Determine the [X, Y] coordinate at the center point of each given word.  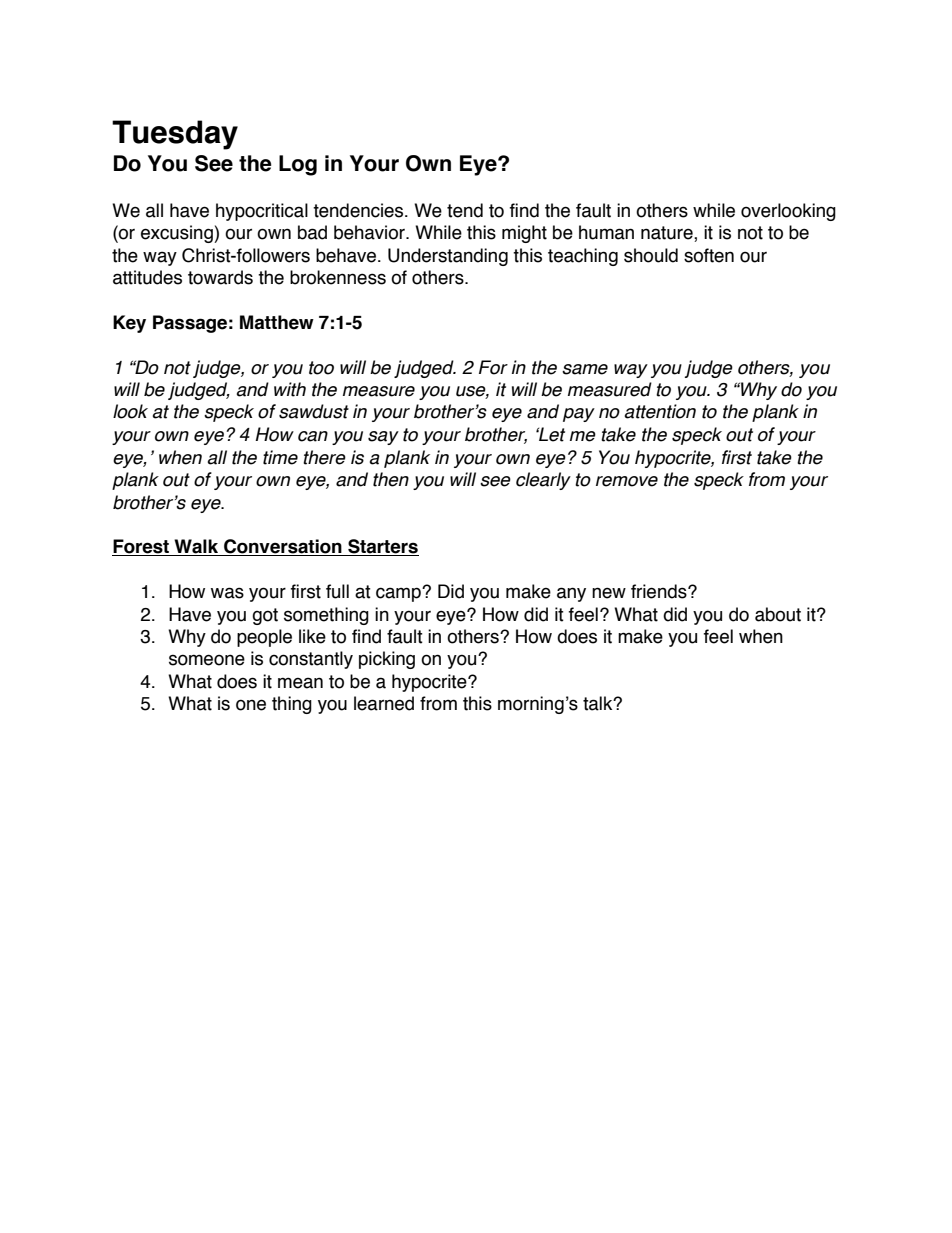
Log [298, 165]
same [585, 369]
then [391, 479]
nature [668, 234]
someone [207, 660]
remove [627, 481]
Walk [196, 547]
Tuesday [175, 135]
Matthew [277, 322]
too [321, 368]
